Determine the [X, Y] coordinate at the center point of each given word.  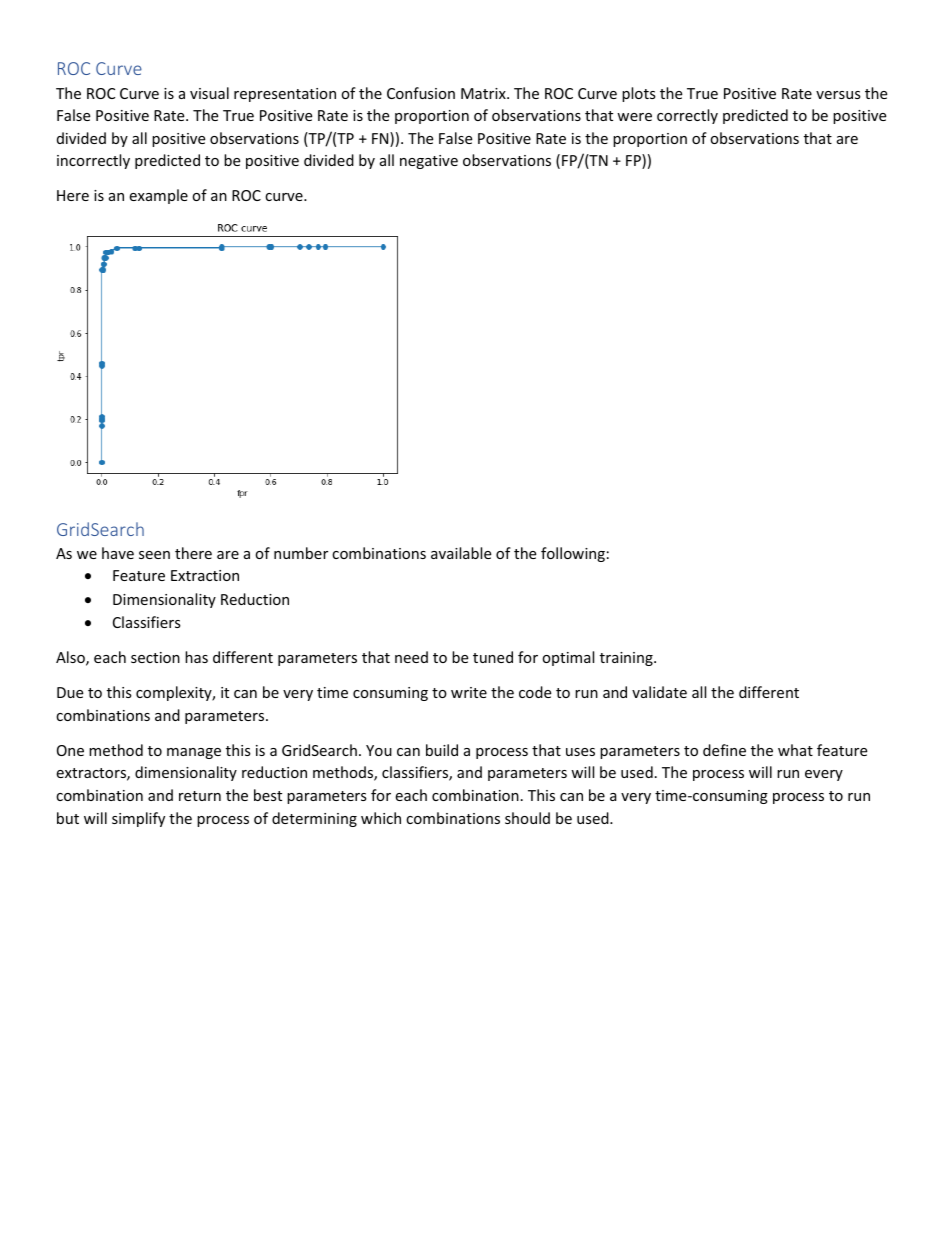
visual [209, 93]
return [200, 796]
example [158, 196]
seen [154, 555]
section [155, 657]
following [573, 554]
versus [838, 95]
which [381, 818]
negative [429, 162]
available [461, 553]
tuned [493, 657]
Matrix [484, 93]
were [634, 117]
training [627, 659]
